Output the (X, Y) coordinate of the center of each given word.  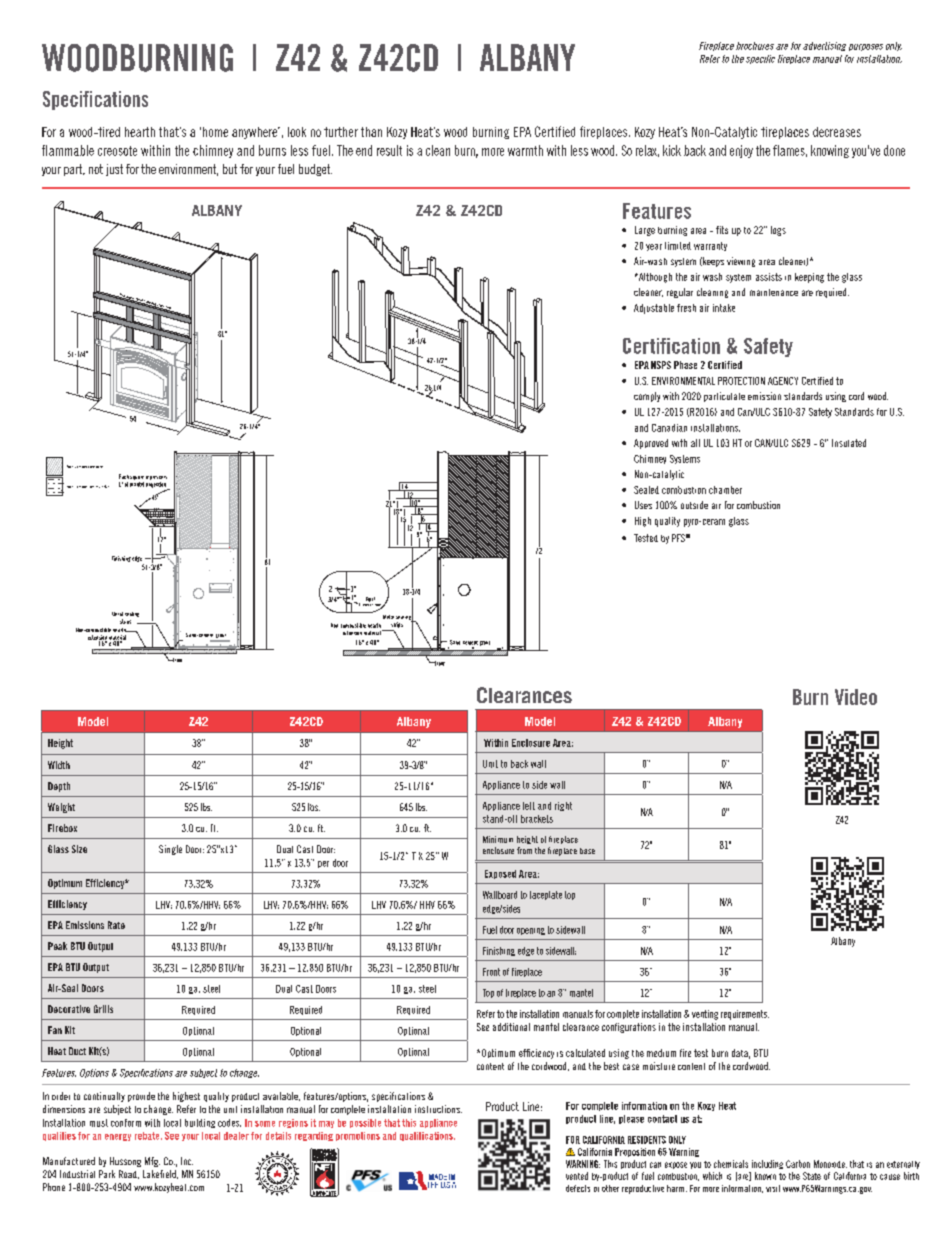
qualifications (427, 1136)
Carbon (798, 1164)
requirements (745, 1015)
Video (856, 697)
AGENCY (783, 381)
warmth (525, 150)
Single (170, 850)
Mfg (152, 1162)
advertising (824, 46)
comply (647, 397)
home (215, 132)
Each (124, 476)
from (524, 850)
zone (99, 467)
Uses (643, 505)
